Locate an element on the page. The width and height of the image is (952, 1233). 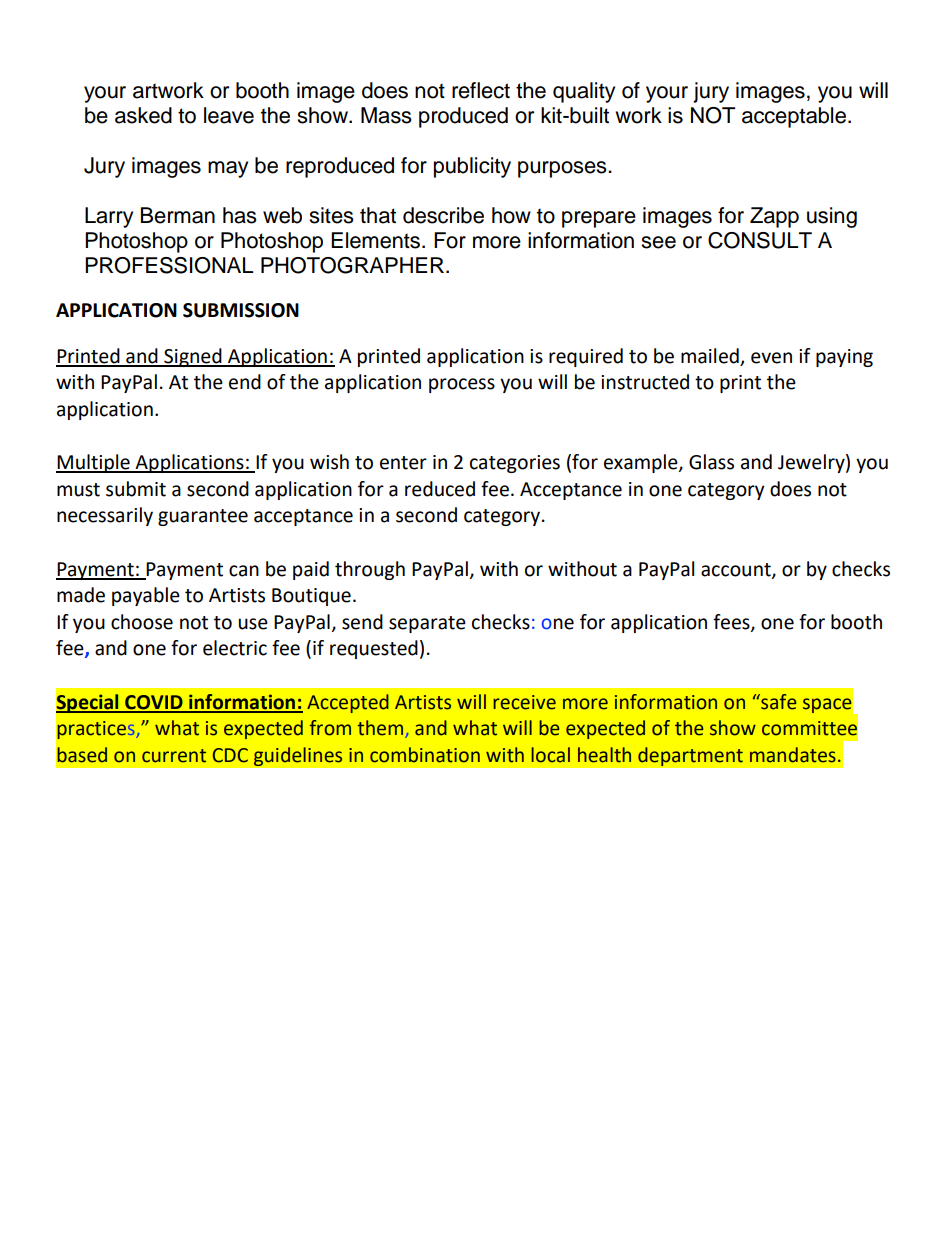
Berman is located at coordinates (178, 215).
